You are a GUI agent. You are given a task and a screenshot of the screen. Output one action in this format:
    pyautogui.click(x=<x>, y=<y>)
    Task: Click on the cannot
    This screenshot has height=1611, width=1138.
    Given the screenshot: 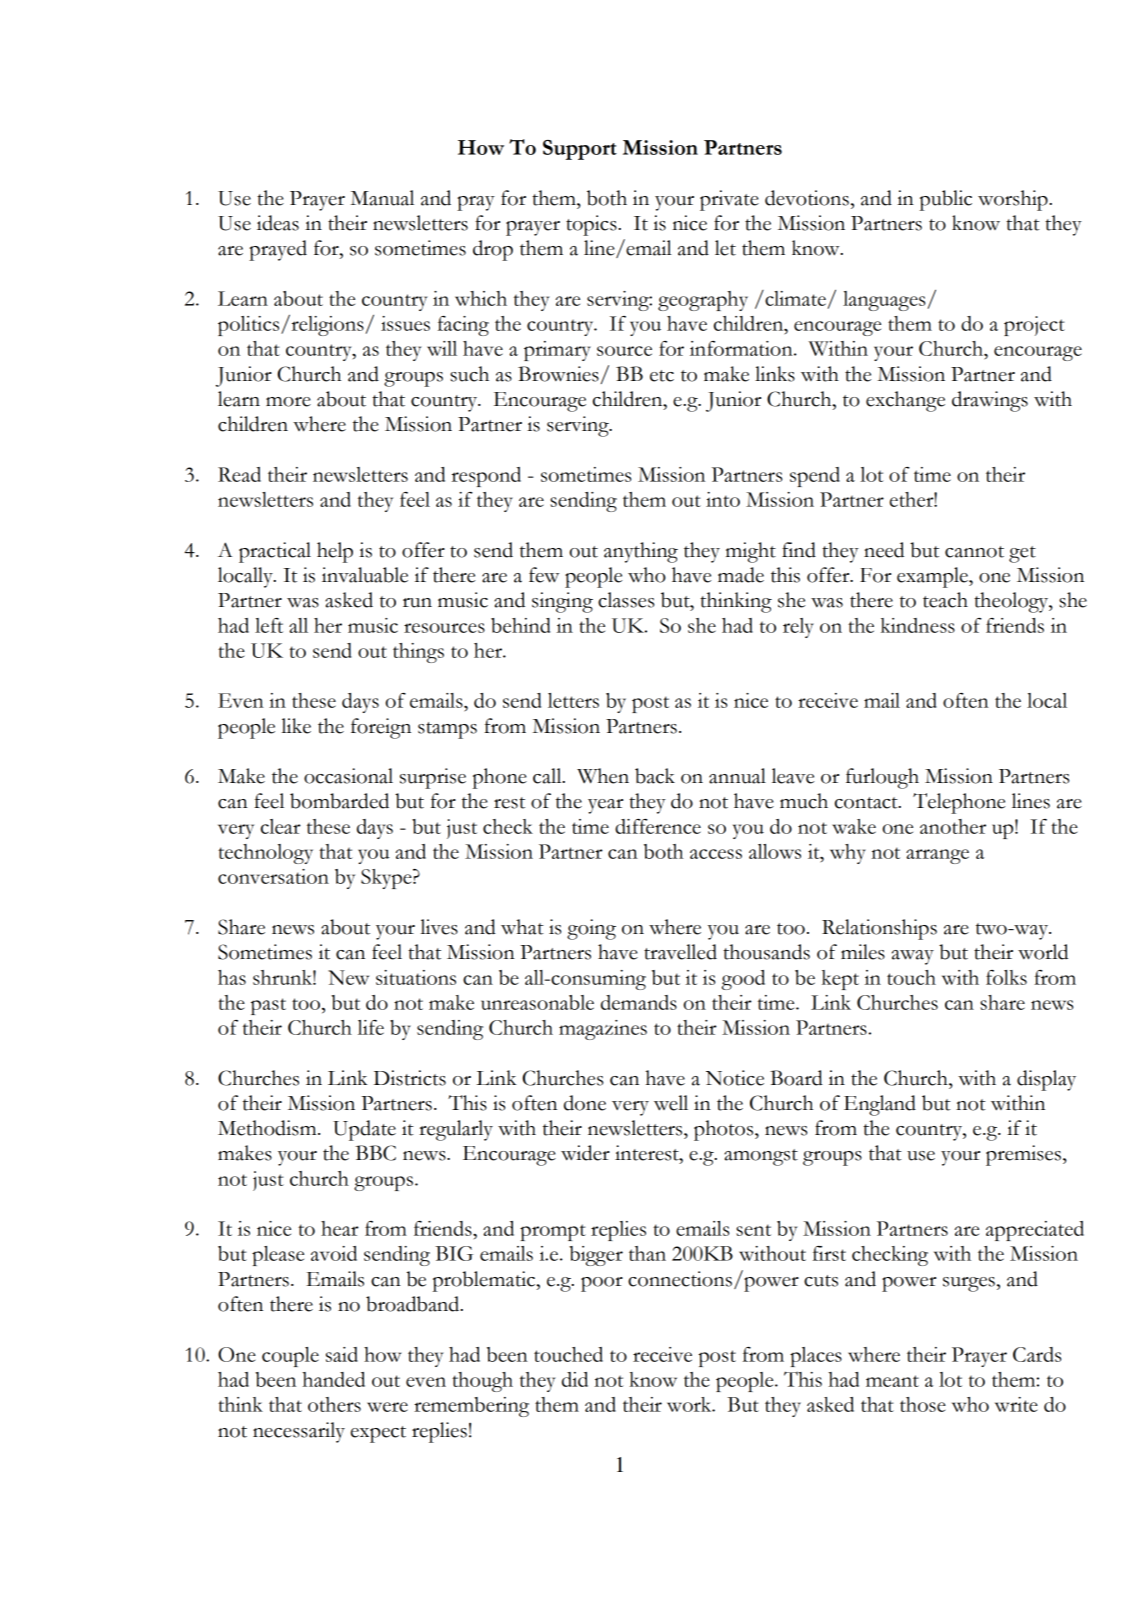 What is the action you would take?
    pyautogui.click(x=974, y=552)
